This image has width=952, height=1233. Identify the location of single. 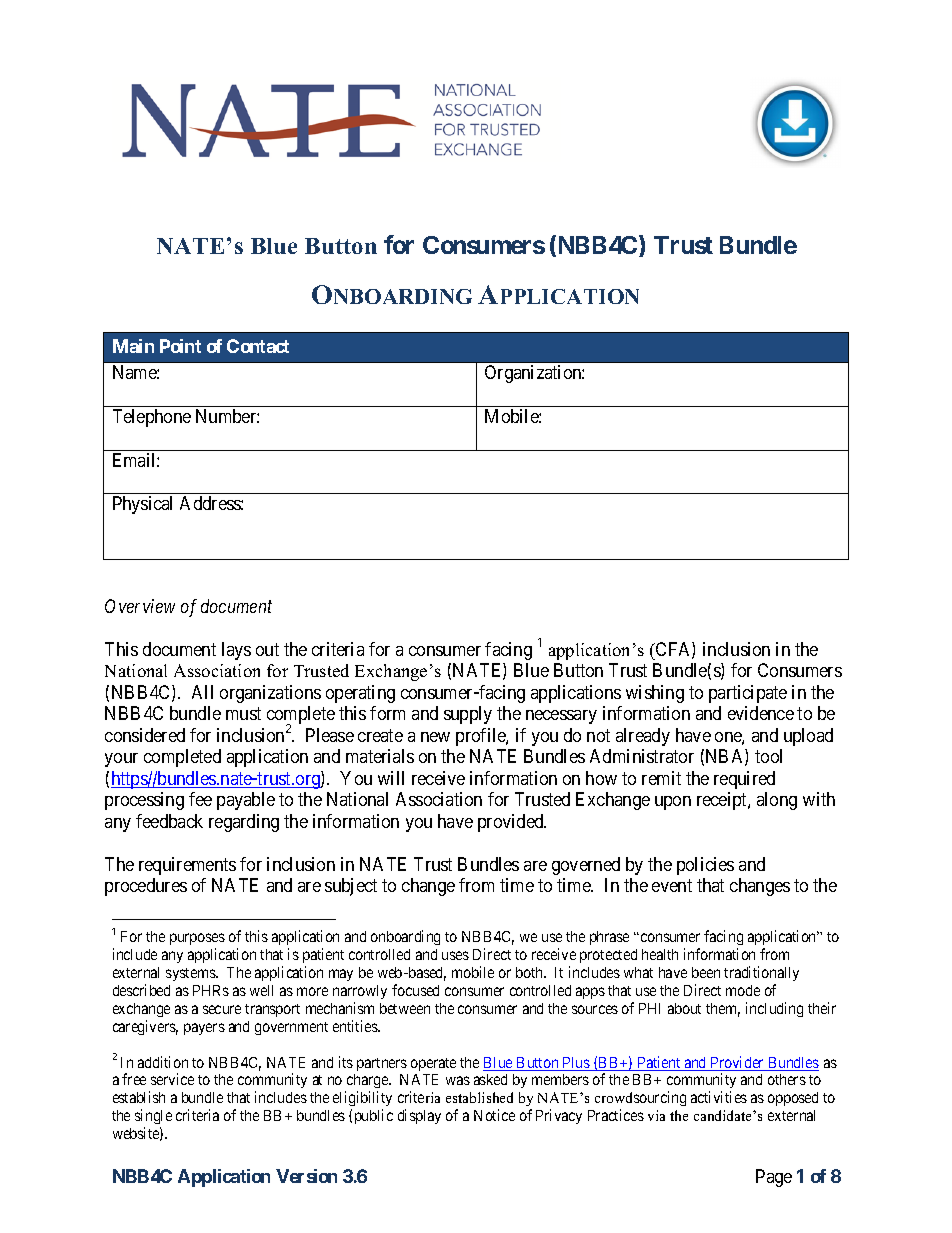
(153, 1116).
